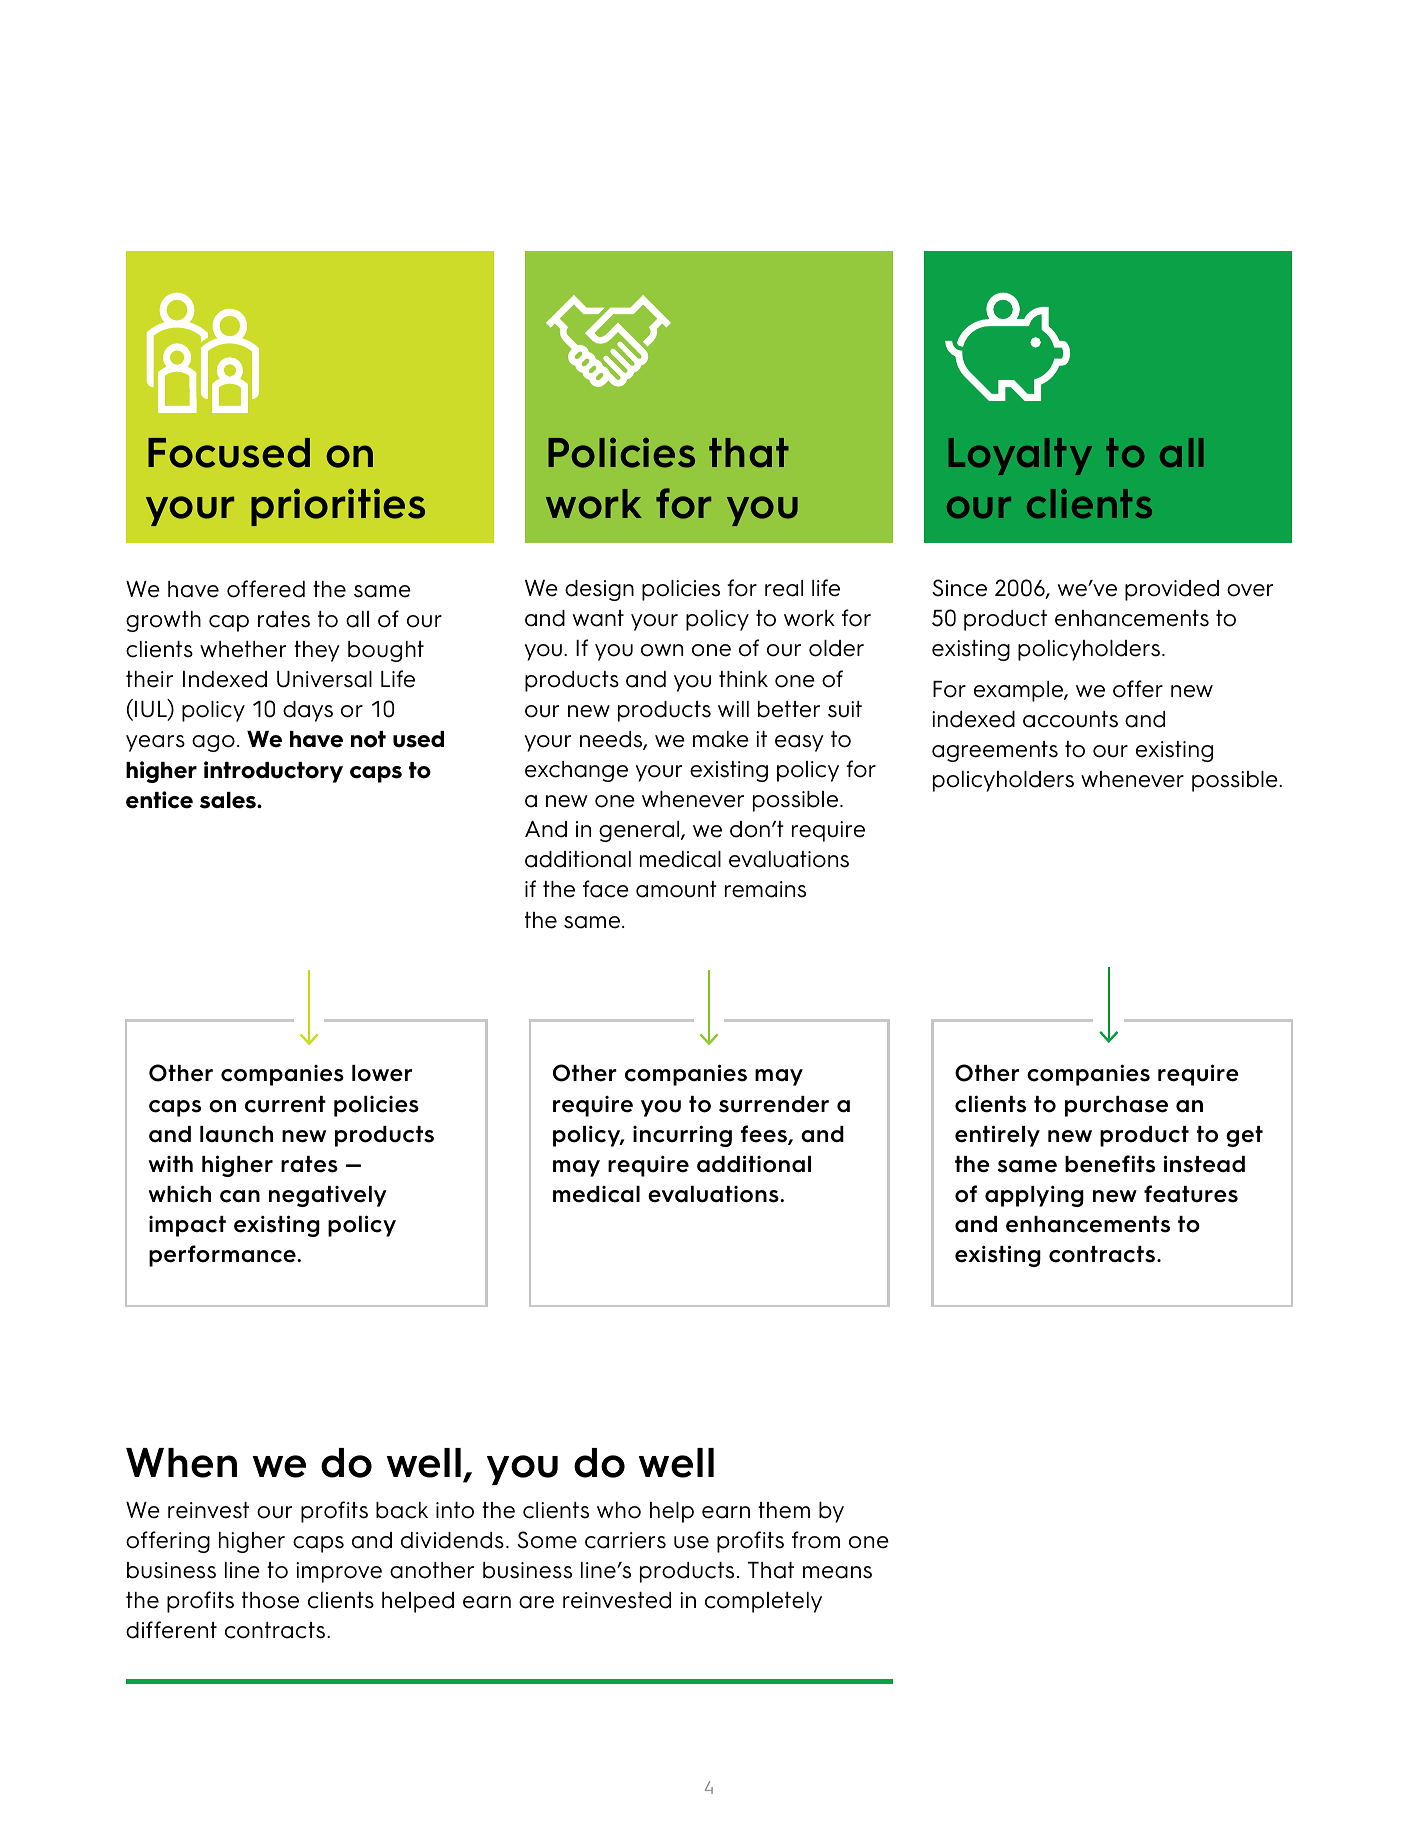  What do you see at coordinates (1116, 1106) in the screenshot?
I see `purchase` at bounding box center [1116, 1106].
